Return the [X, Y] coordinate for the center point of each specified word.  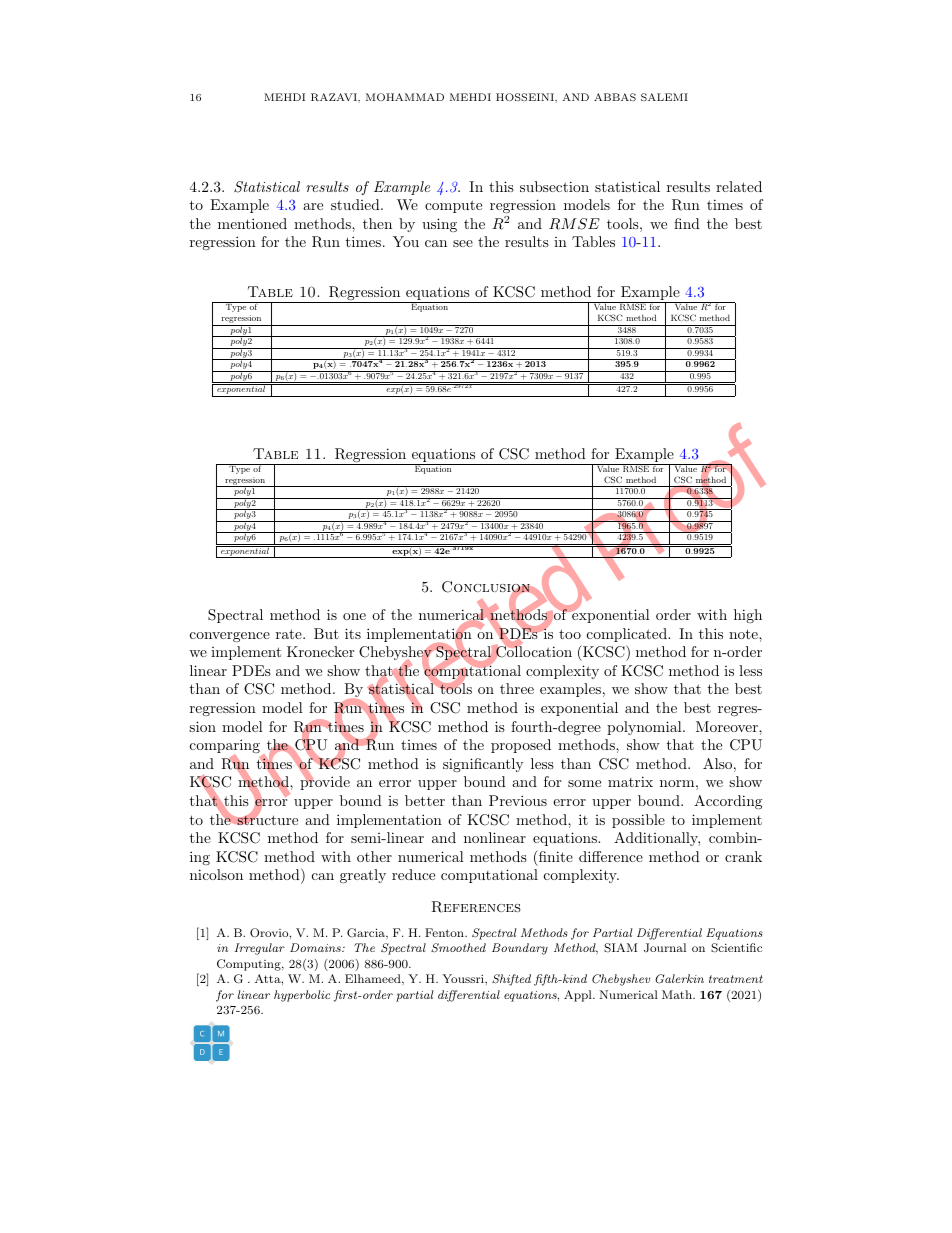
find [687, 223]
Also [717, 763]
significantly [483, 765]
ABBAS [615, 97]
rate [290, 634]
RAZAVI [335, 97]
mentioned [252, 223]
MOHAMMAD [405, 97]
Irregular [259, 949]
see [463, 243]
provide [325, 782]
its [353, 633]
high [748, 616]
